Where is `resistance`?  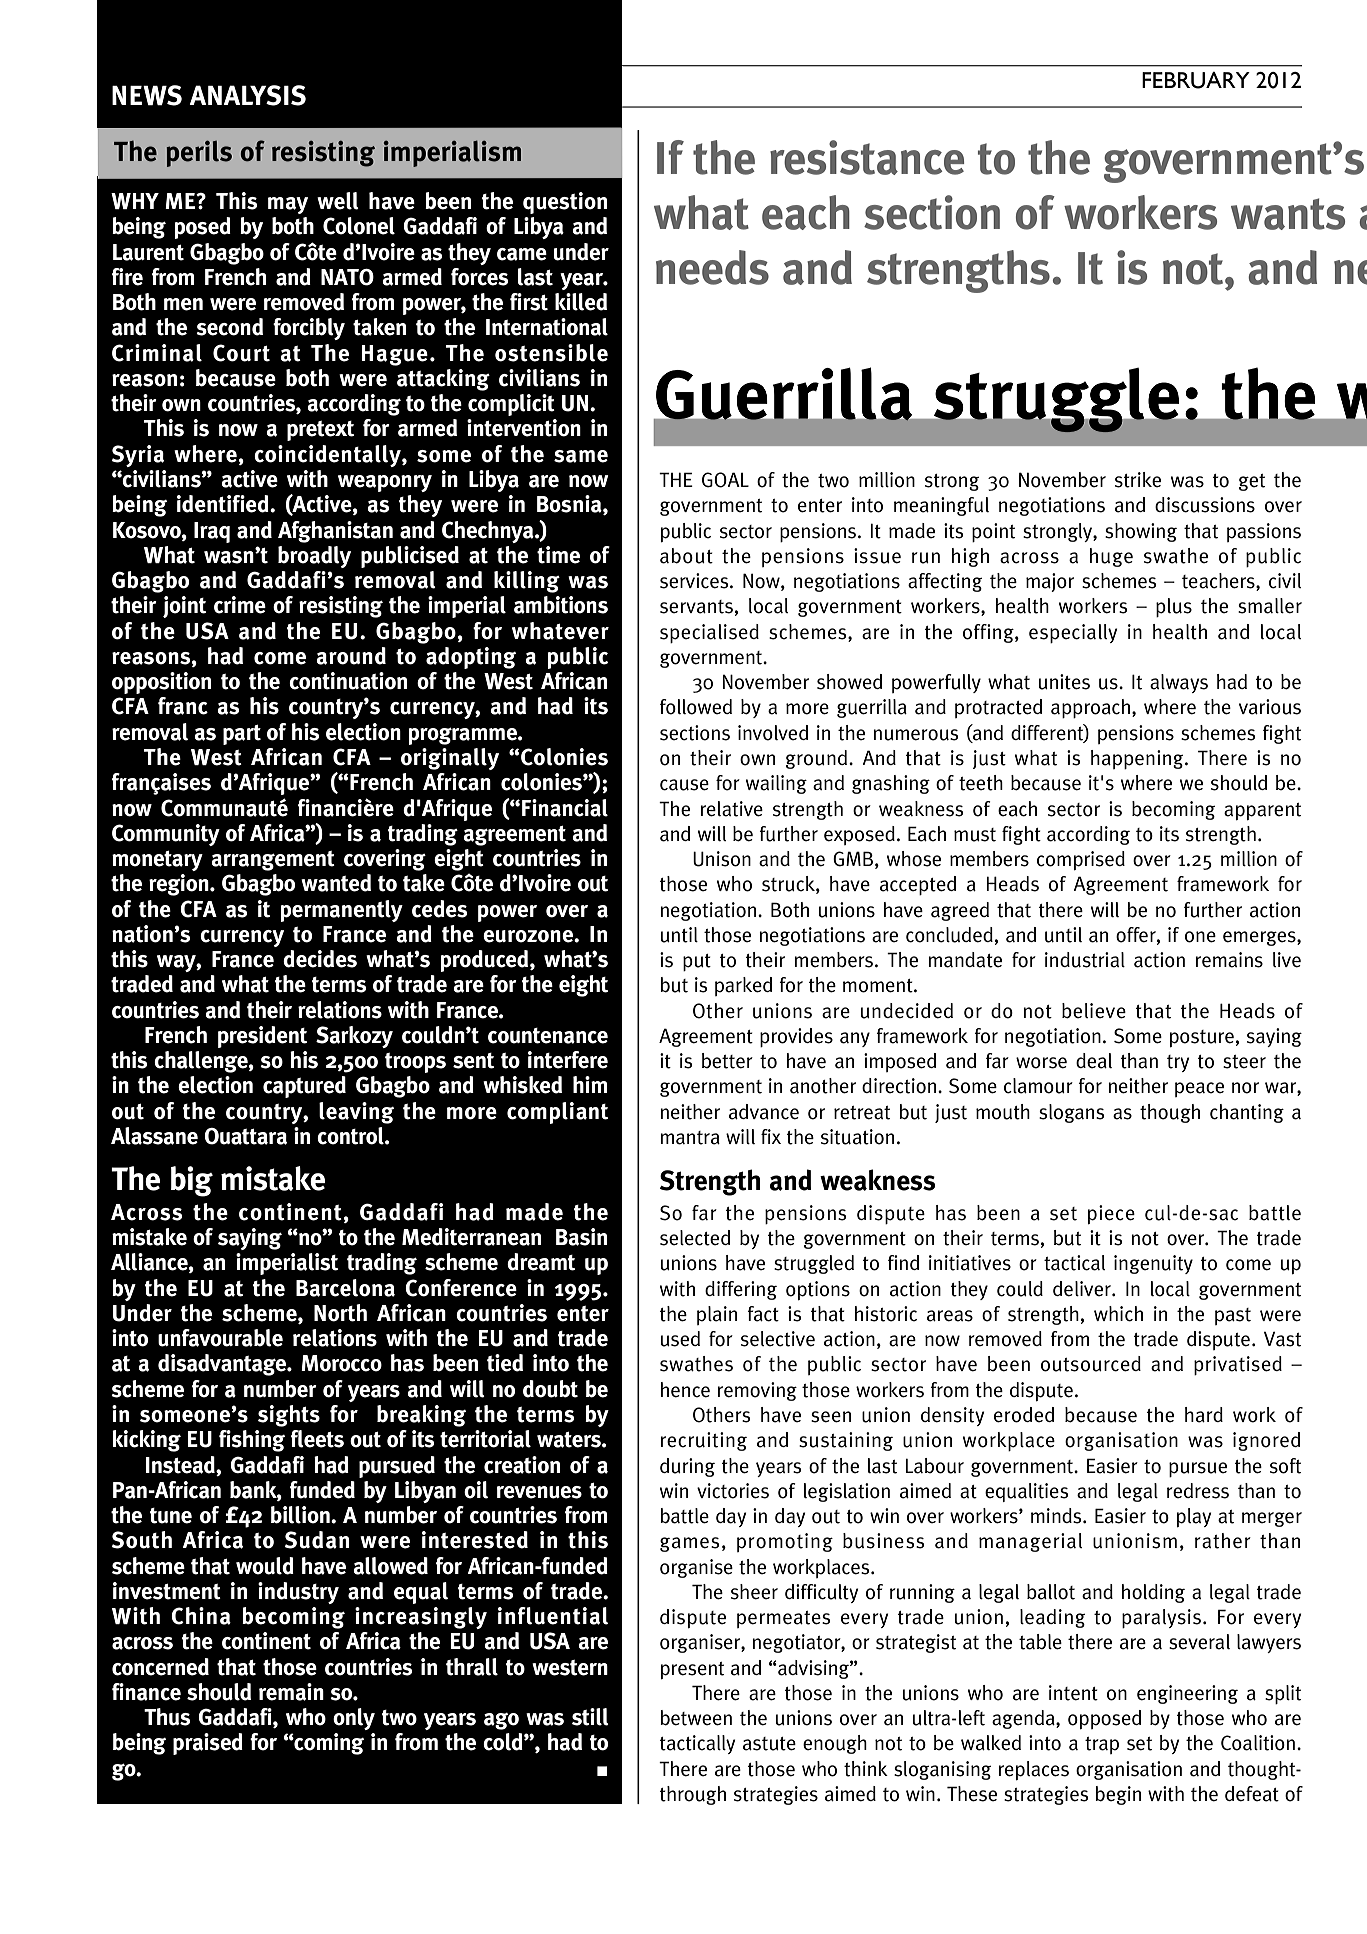
resistance is located at coordinates (867, 157).
